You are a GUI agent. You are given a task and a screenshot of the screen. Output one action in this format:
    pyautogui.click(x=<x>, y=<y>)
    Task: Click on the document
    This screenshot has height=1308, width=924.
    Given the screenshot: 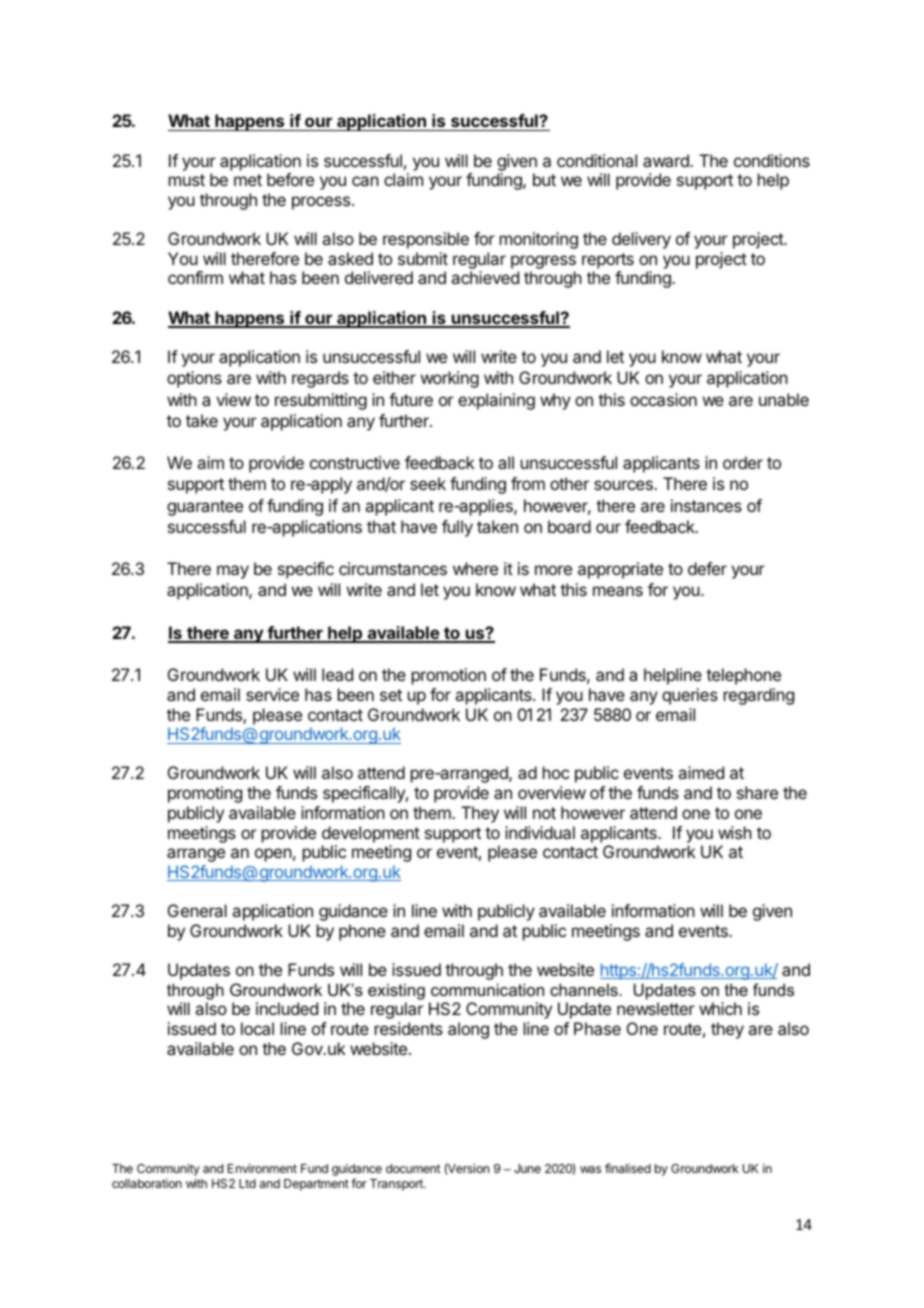 What is the action you would take?
    pyautogui.click(x=413, y=1168)
